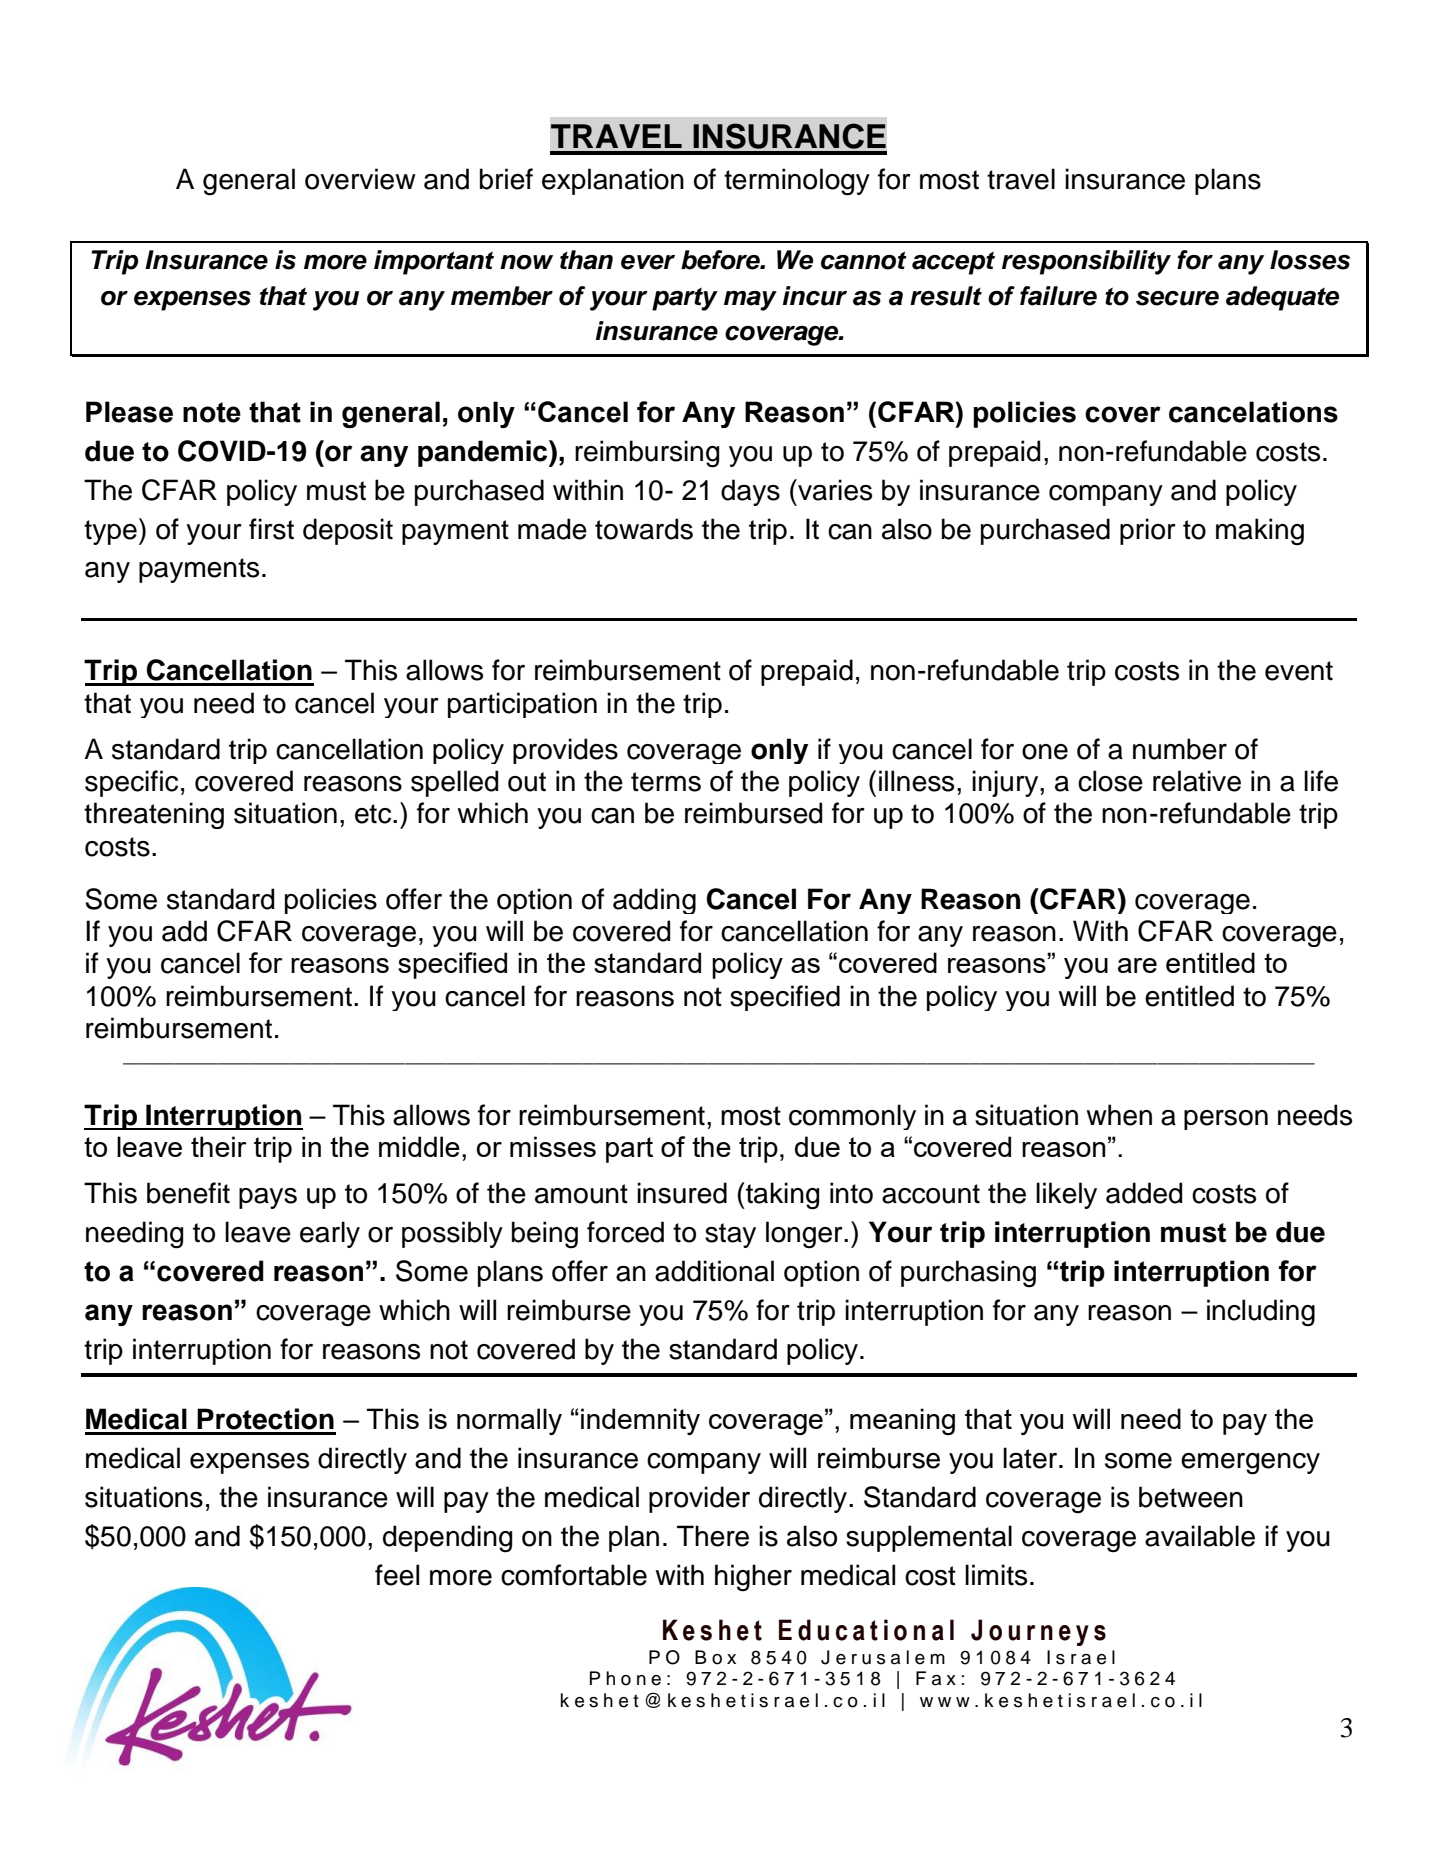 This page has height=1860, width=1438. Describe the element at coordinates (330, 1234) in the page. I see `early` at that location.
